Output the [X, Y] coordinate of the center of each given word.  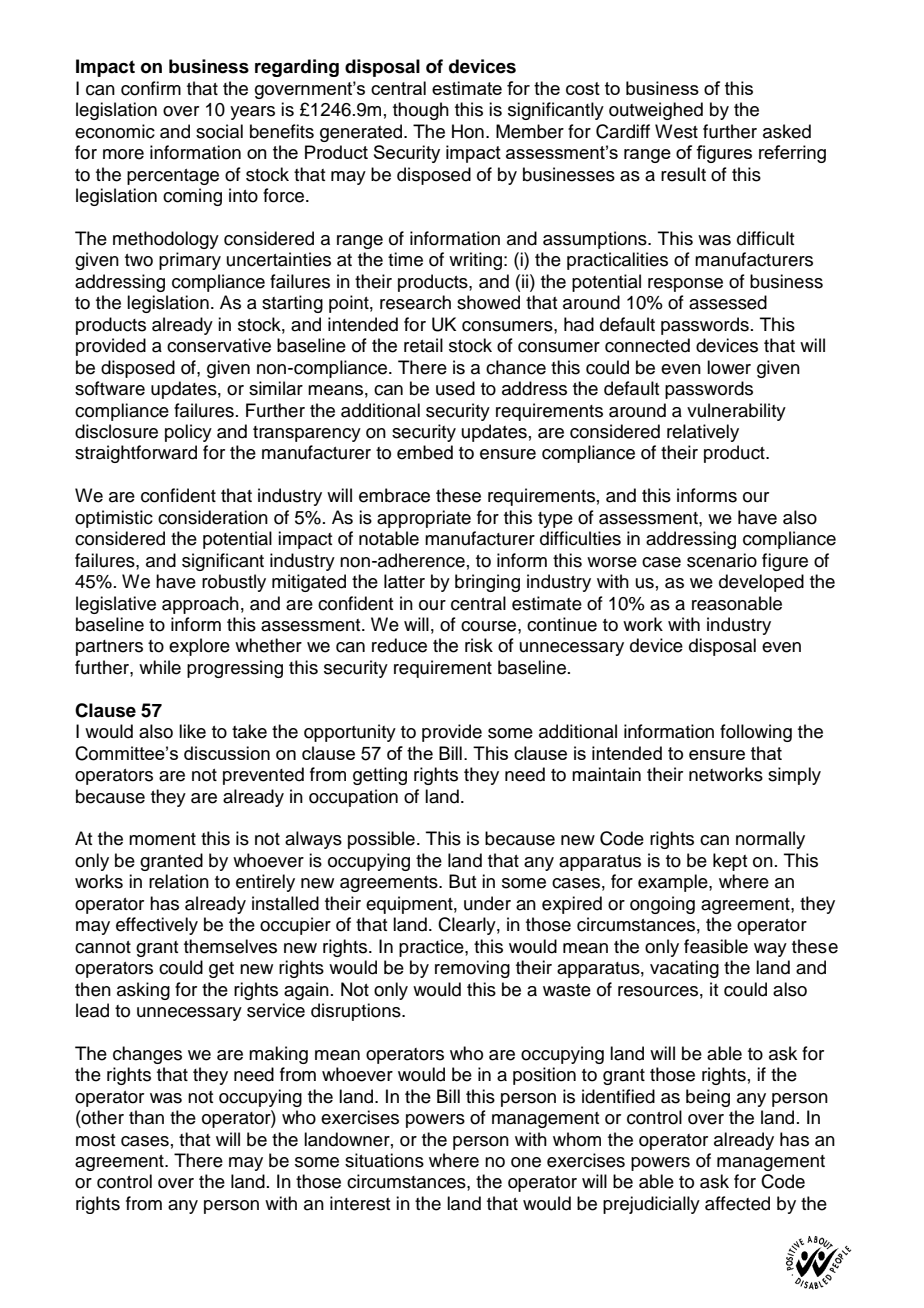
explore [199, 647]
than [146, 1117]
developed [761, 583]
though [421, 111]
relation [179, 881]
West [676, 131]
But [462, 881]
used [455, 388]
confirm [151, 88]
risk [479, 645]
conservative [219, 345]
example [674, 883]
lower [729, 367]
